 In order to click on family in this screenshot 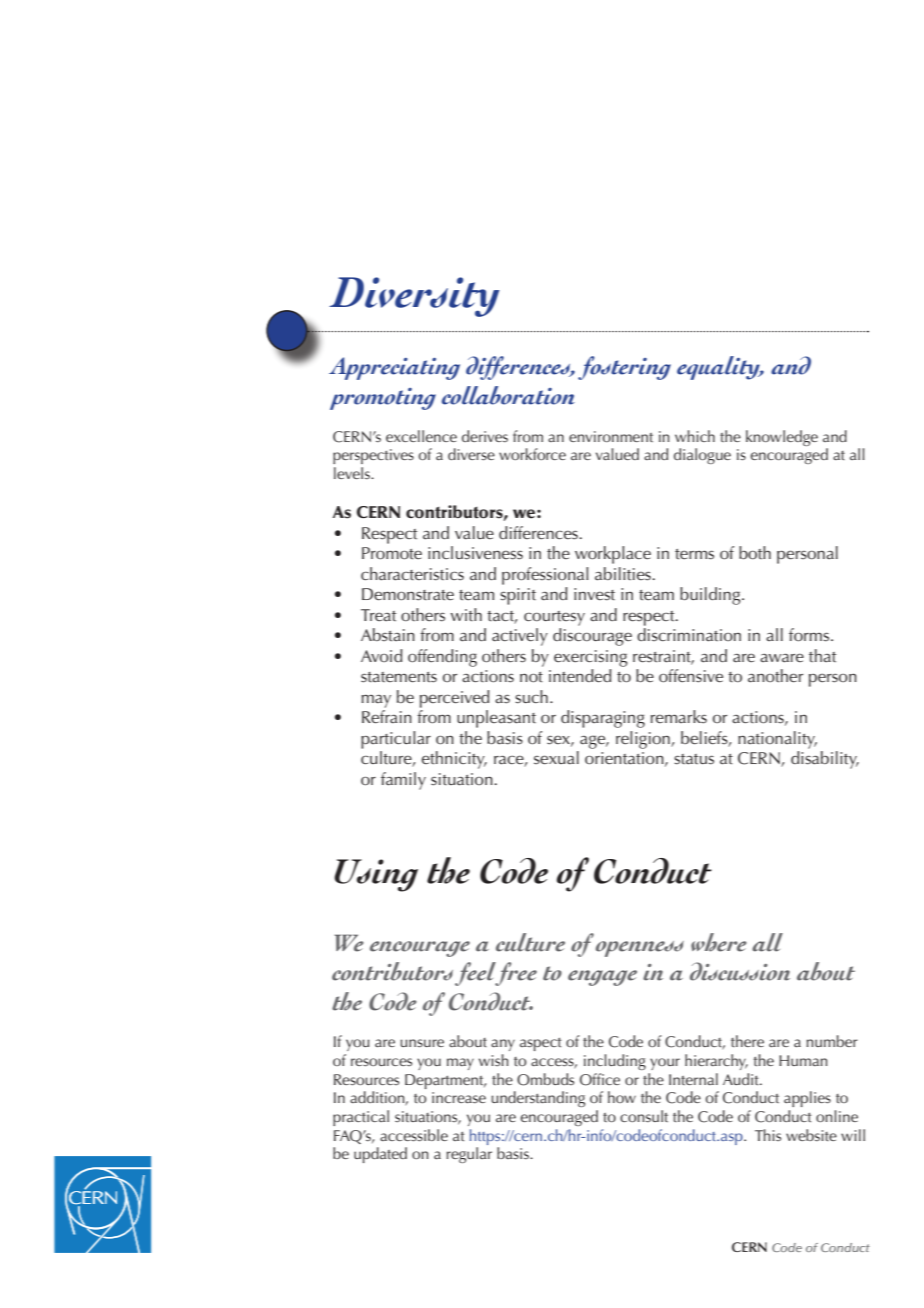, I will do `click(403, 781)`.
